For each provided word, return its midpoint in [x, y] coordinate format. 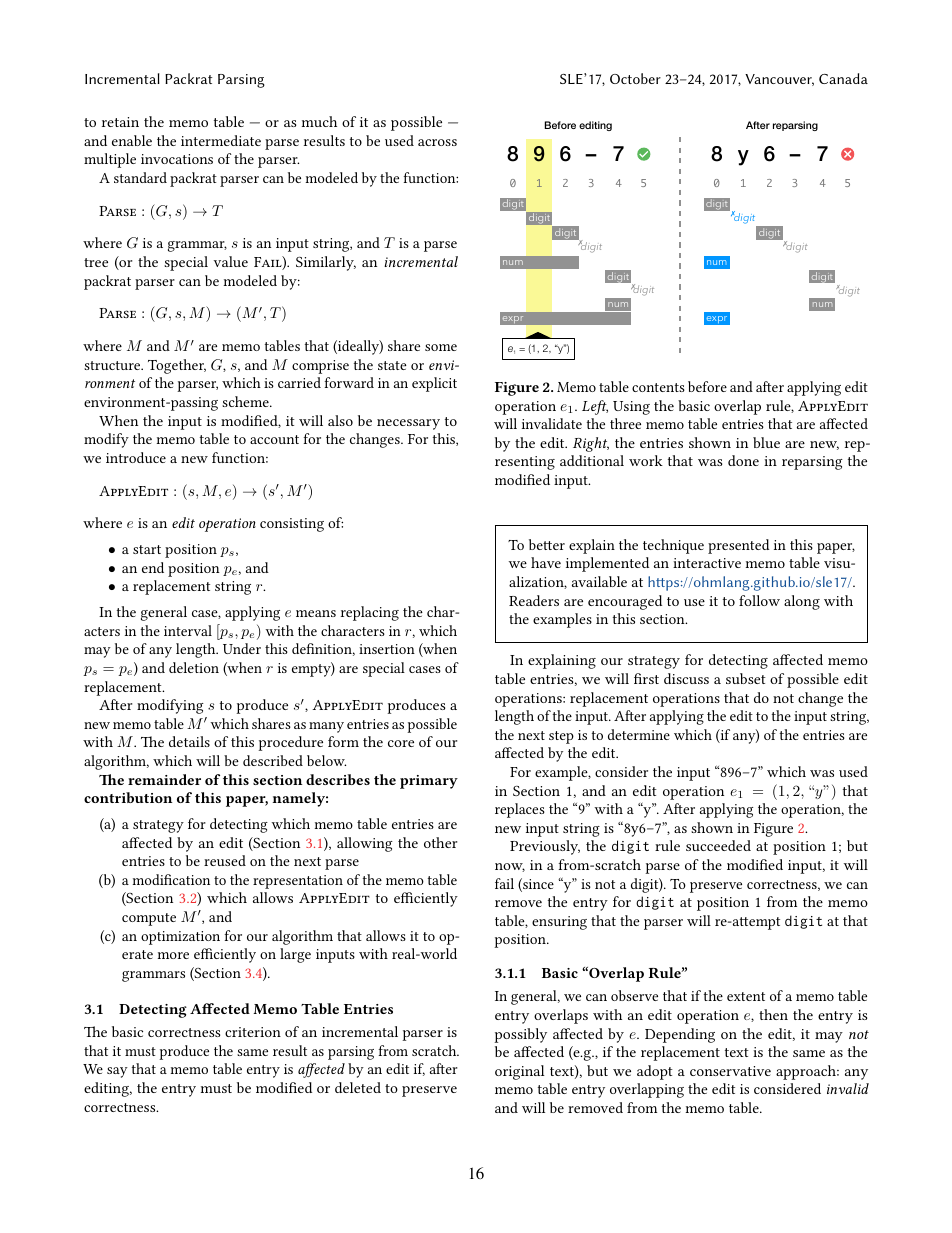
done [743, 460]
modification [171, 879]
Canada [843, 78]
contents [658, 387]
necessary [408, 424]
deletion [194, 667]
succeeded [718, 845]
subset [746, 678]
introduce [136, 457]
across [437, 142]
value [231, 261]
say [117, 1072]
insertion [387, 649]
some [441, 347]
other [440, 842]
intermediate [221, 140]
